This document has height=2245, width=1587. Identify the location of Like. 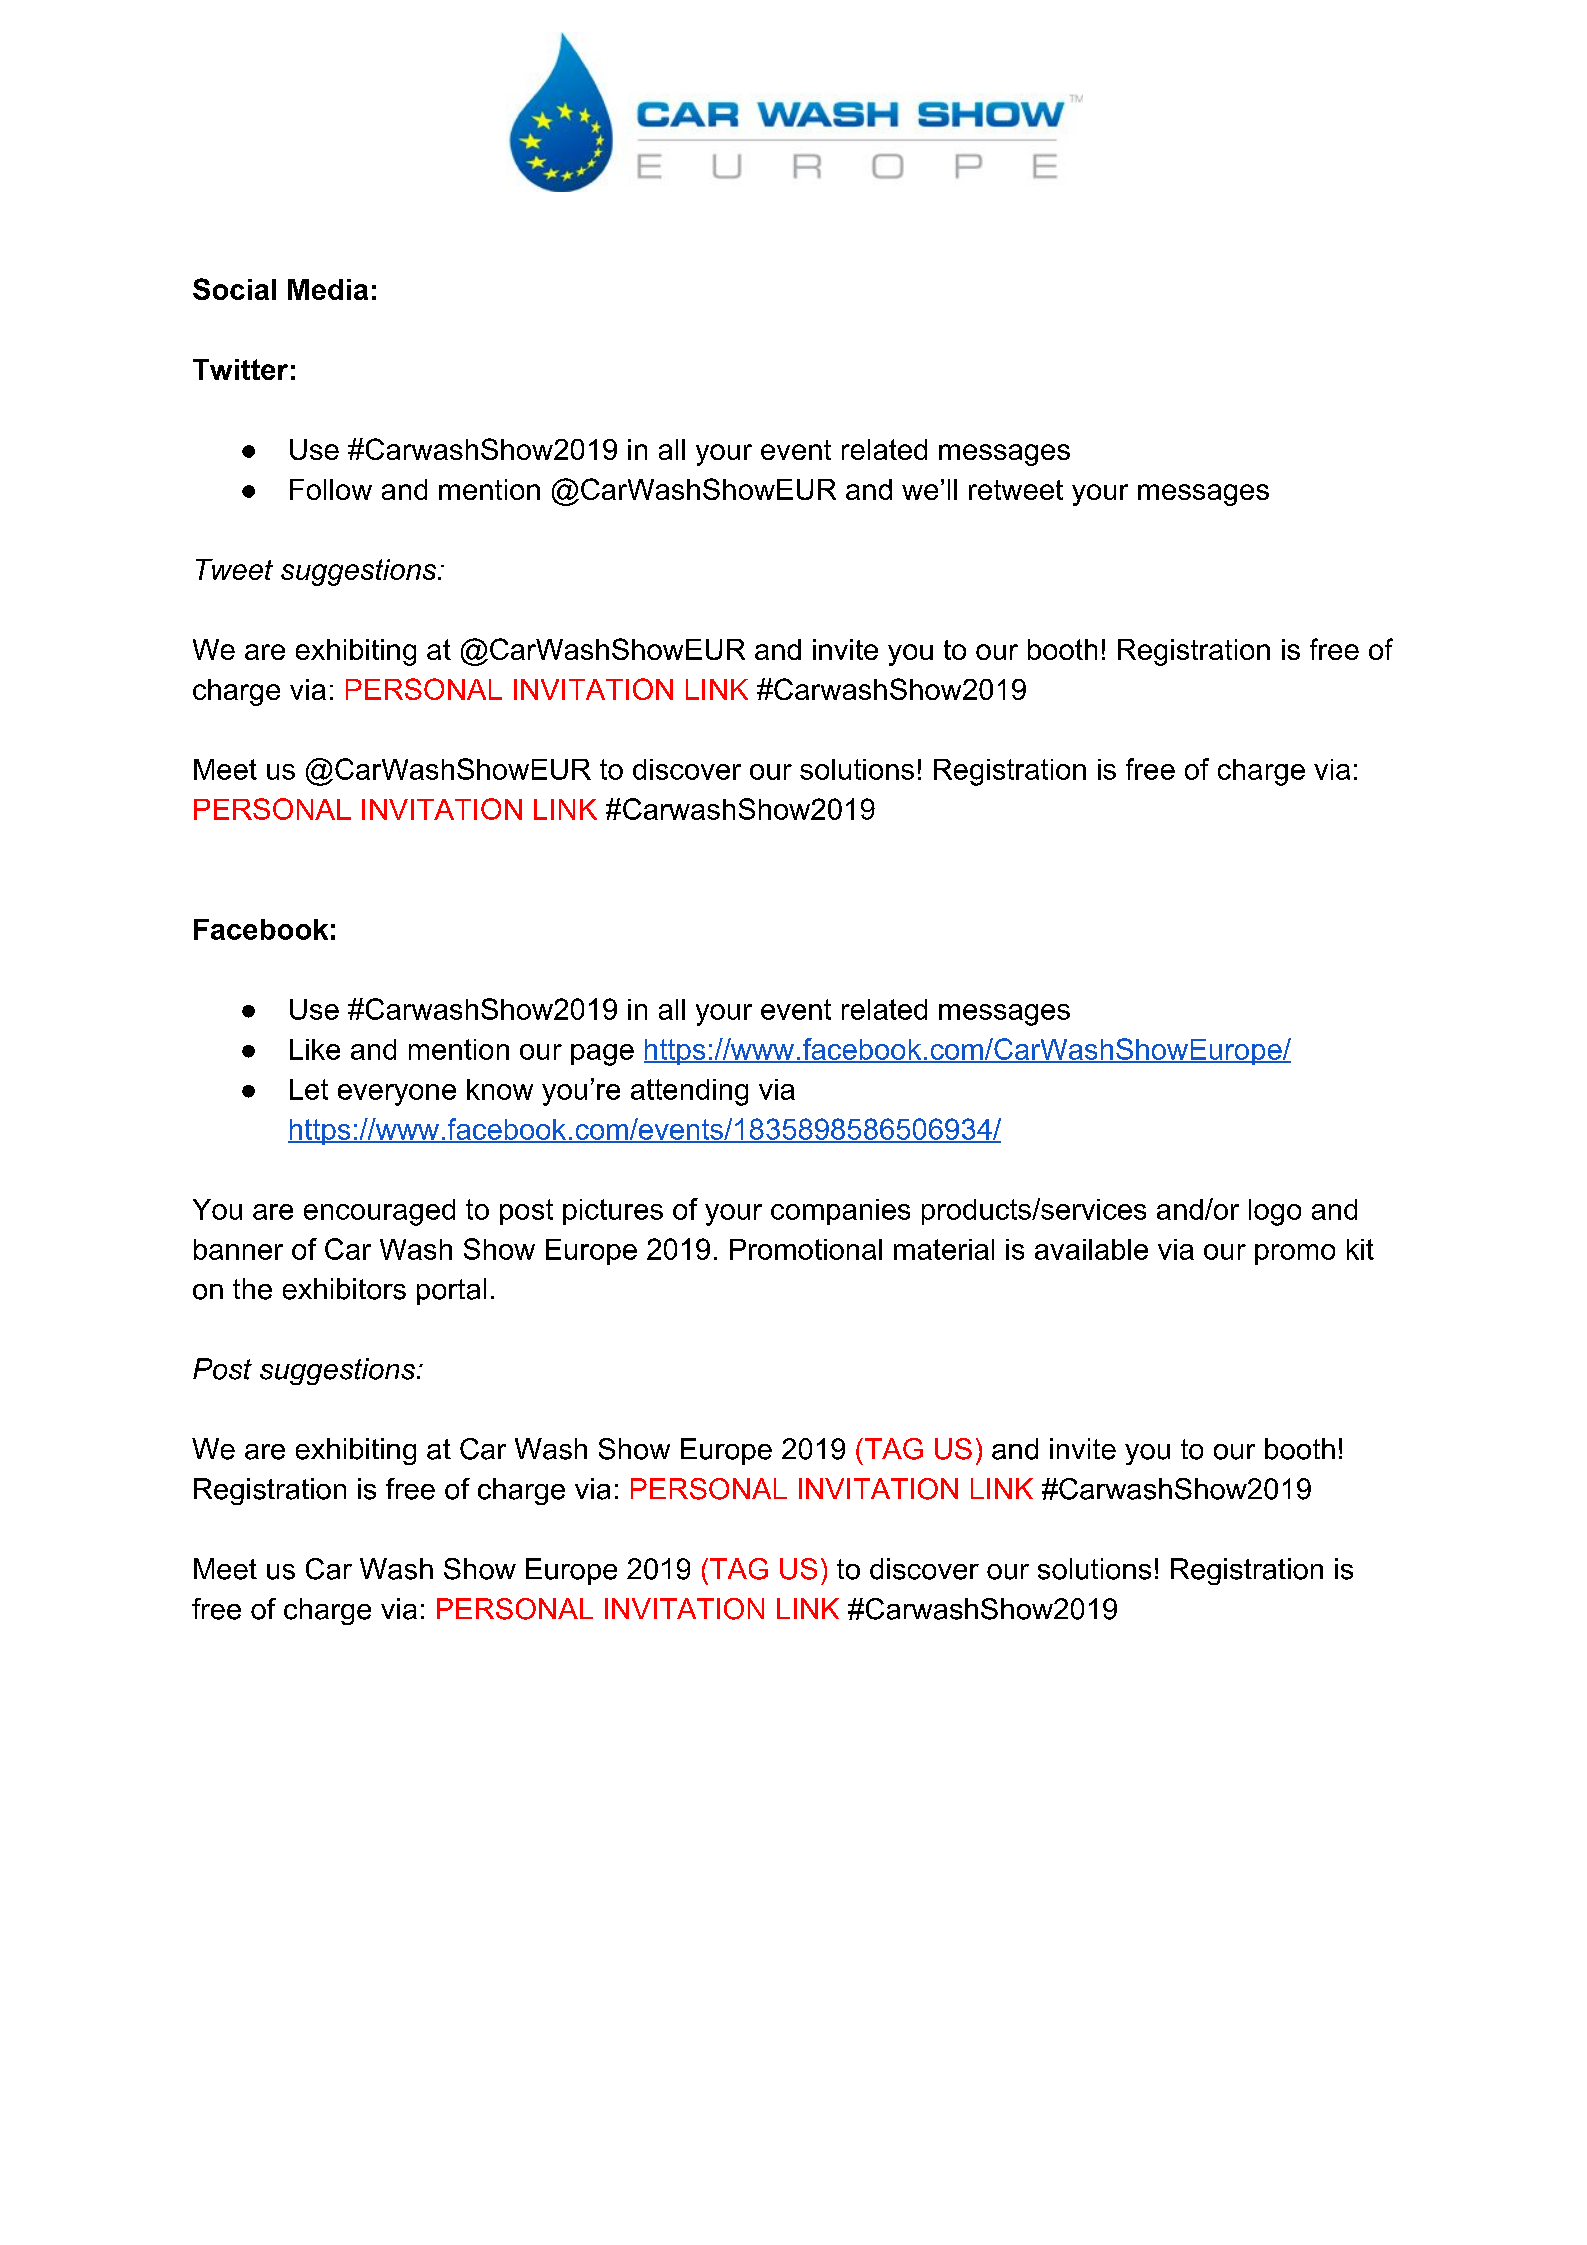
(315, 1049).
